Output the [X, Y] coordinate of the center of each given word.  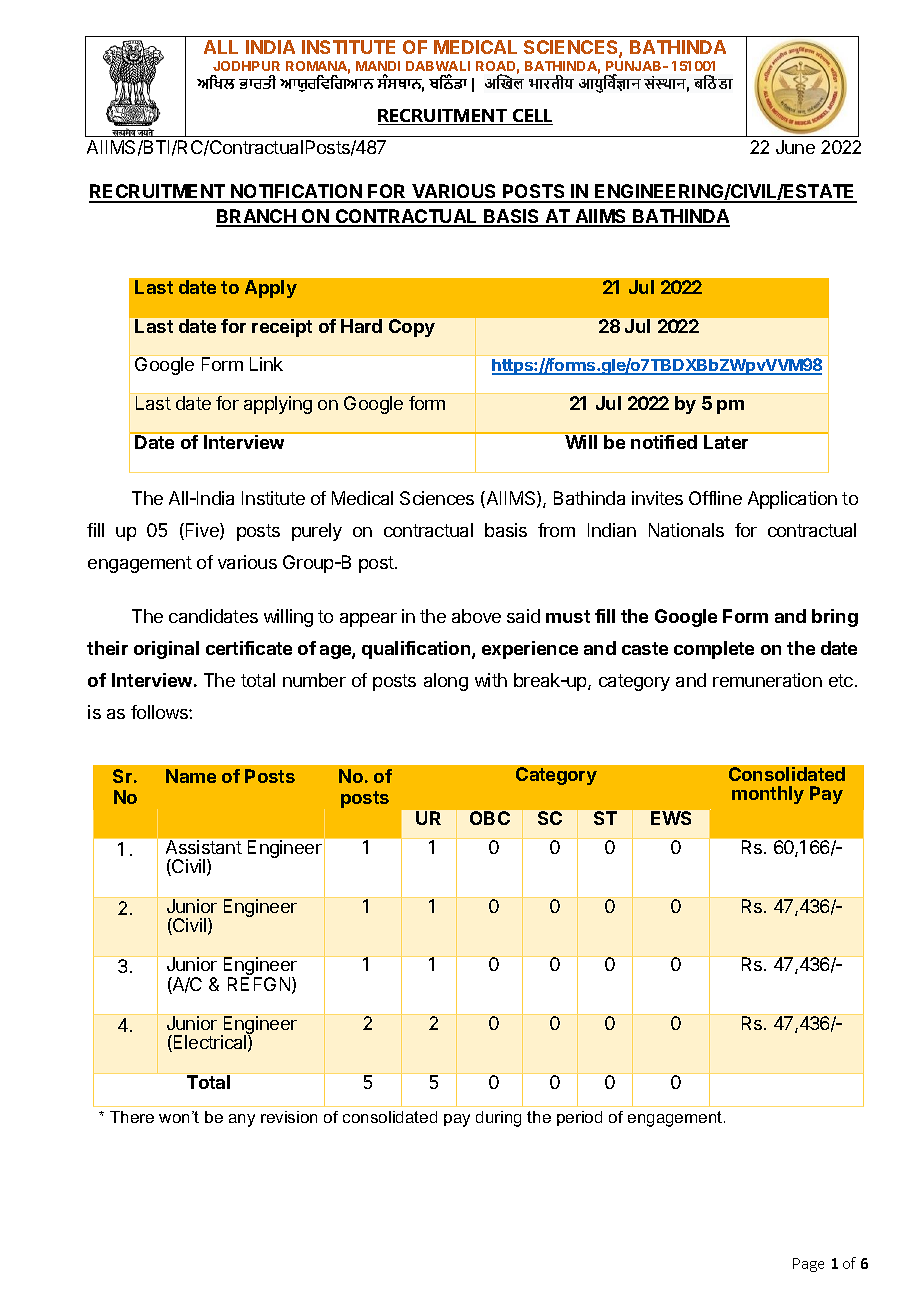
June [795, 147]
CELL [532, 117]
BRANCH [257, 217]
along [446, 682]
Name [191, 776]
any [242, 1120]
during [498, 1119]
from [556, 530]
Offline [715, 498]
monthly [768, 795]
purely [317, 532]
